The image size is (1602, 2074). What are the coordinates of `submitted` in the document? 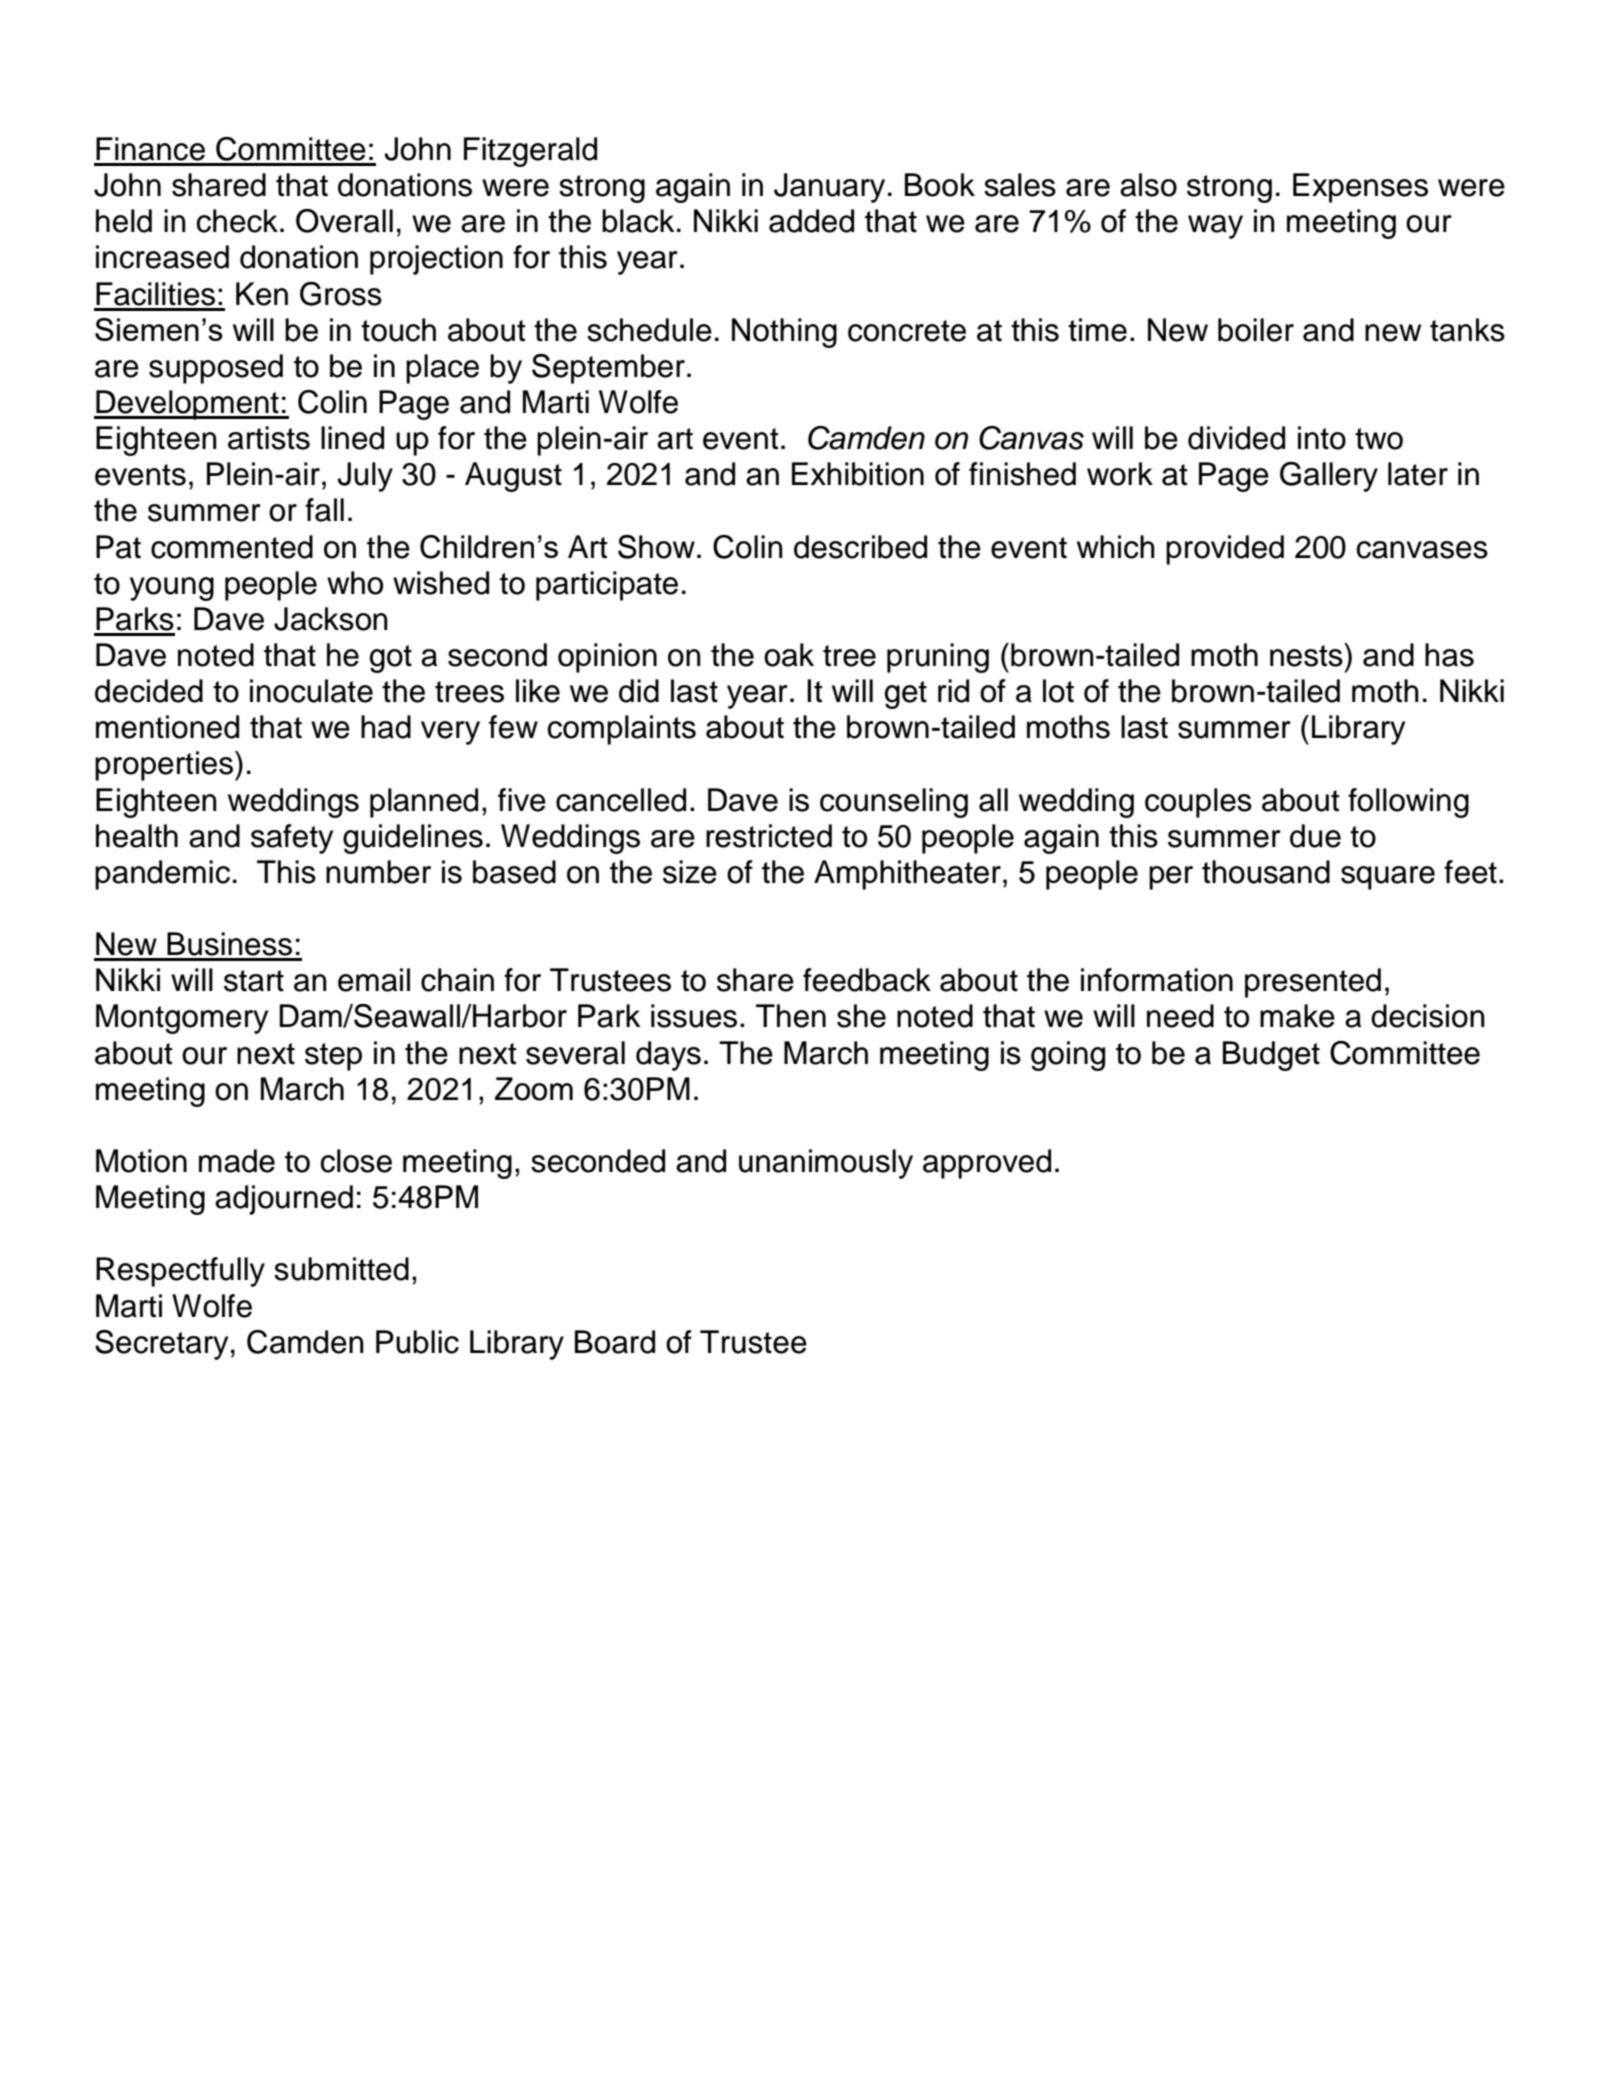 It's located at (341, 1269).
